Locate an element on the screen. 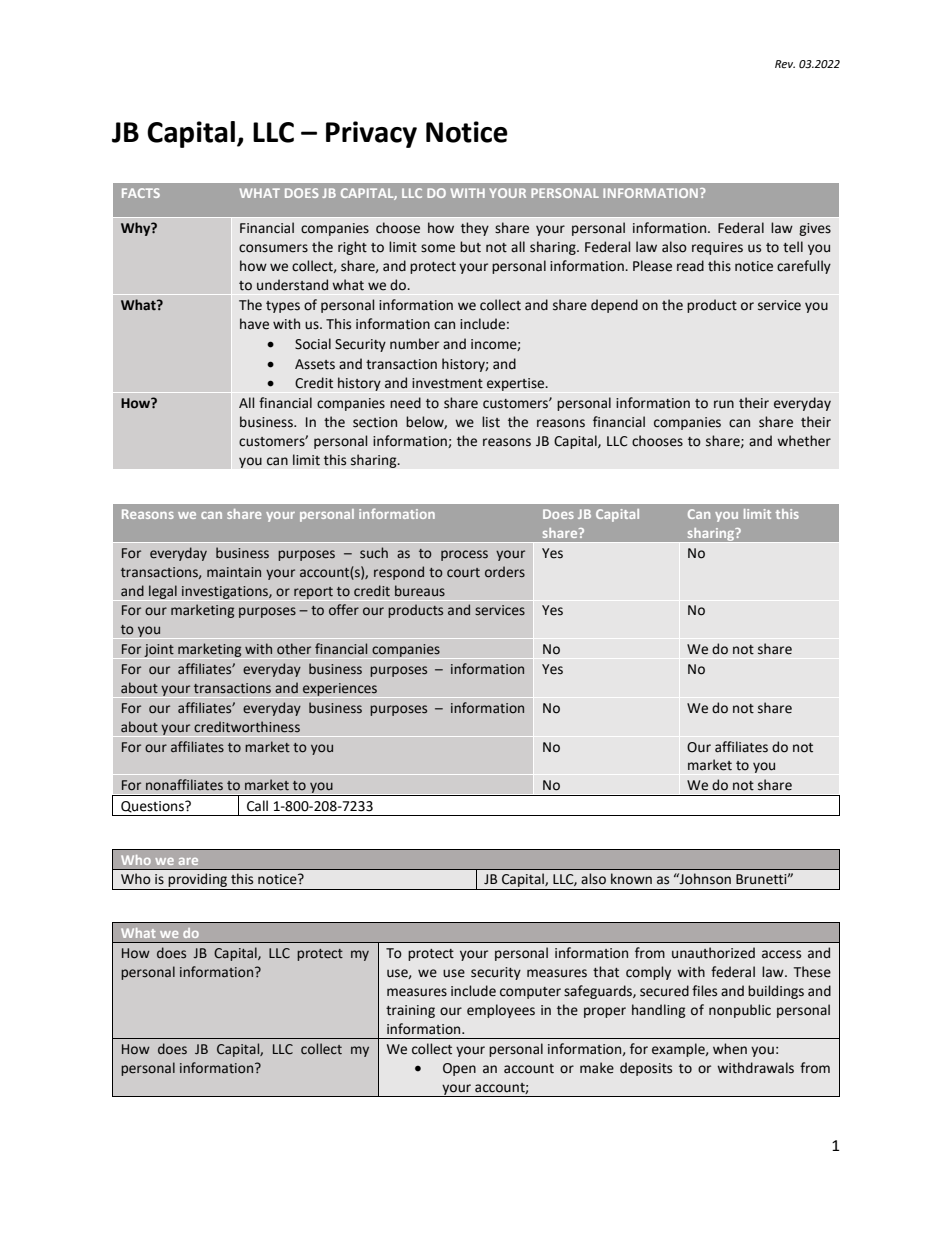 The height and width of the screenshot is (1233, 952). training is located at coordinates (410, 1011).
